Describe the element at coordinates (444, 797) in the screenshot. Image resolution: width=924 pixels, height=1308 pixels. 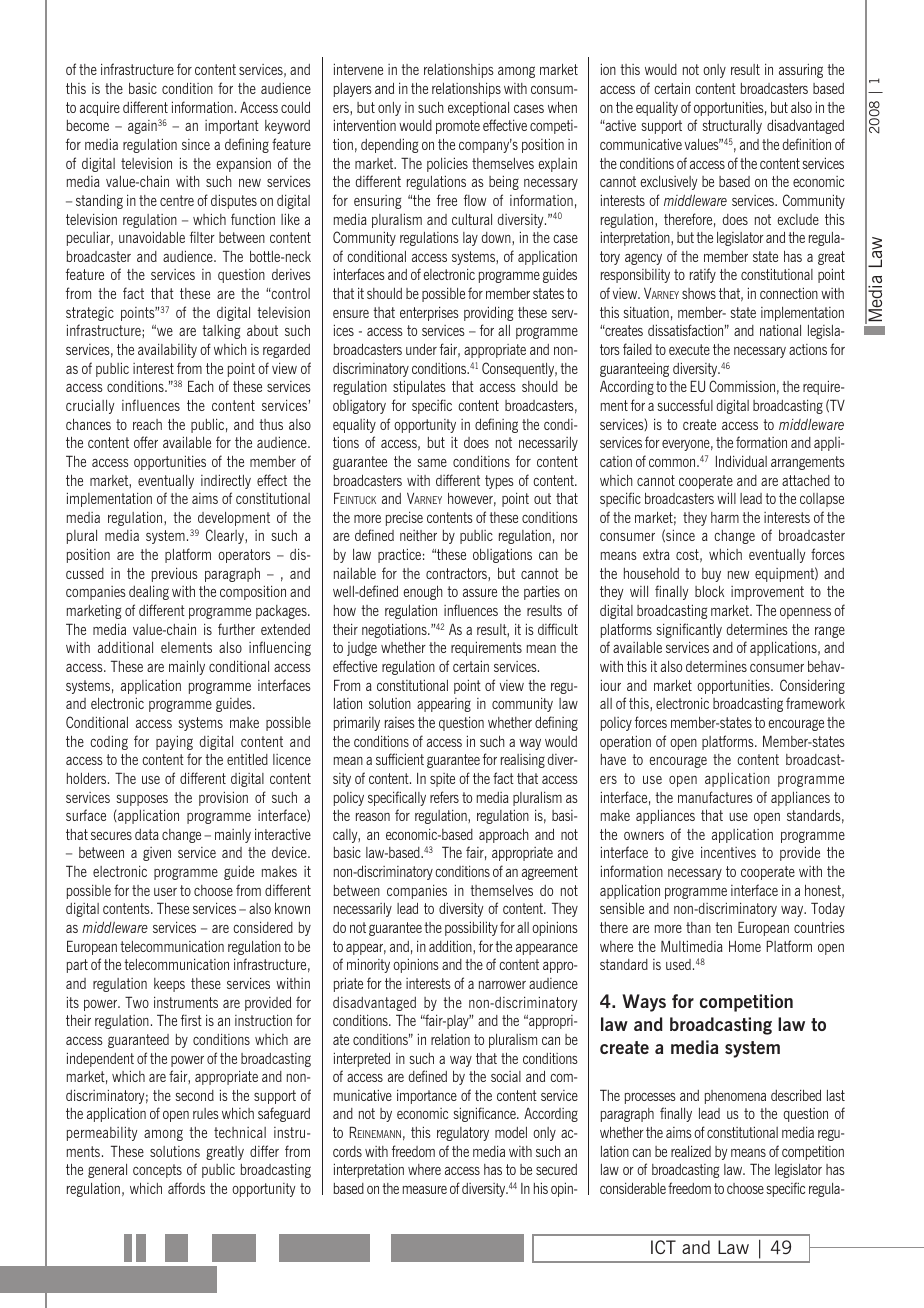
I see `refers` at that location.
